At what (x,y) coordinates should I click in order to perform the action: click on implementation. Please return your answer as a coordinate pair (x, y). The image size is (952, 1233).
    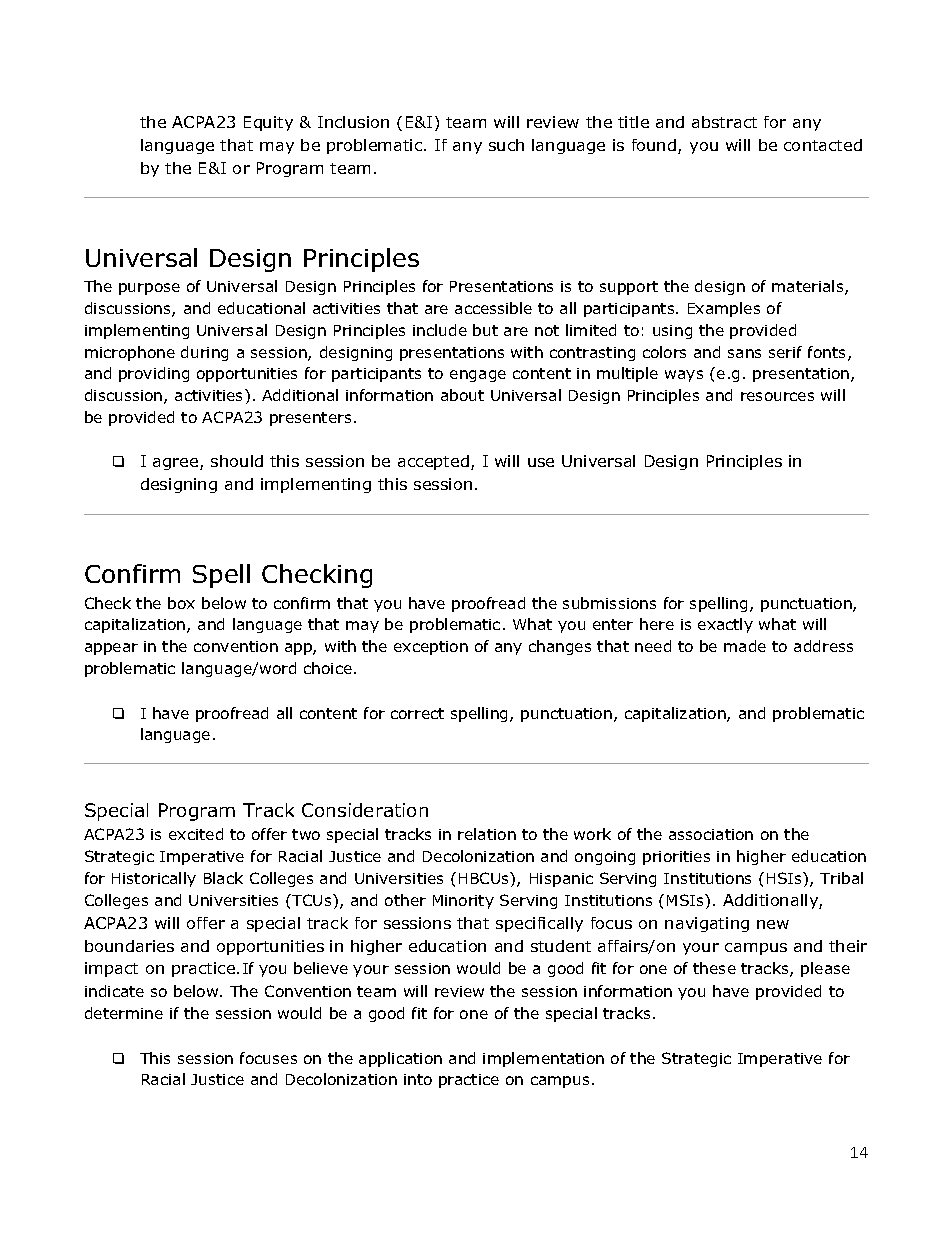
    Looking at the image, I should click on (543, 1059).
